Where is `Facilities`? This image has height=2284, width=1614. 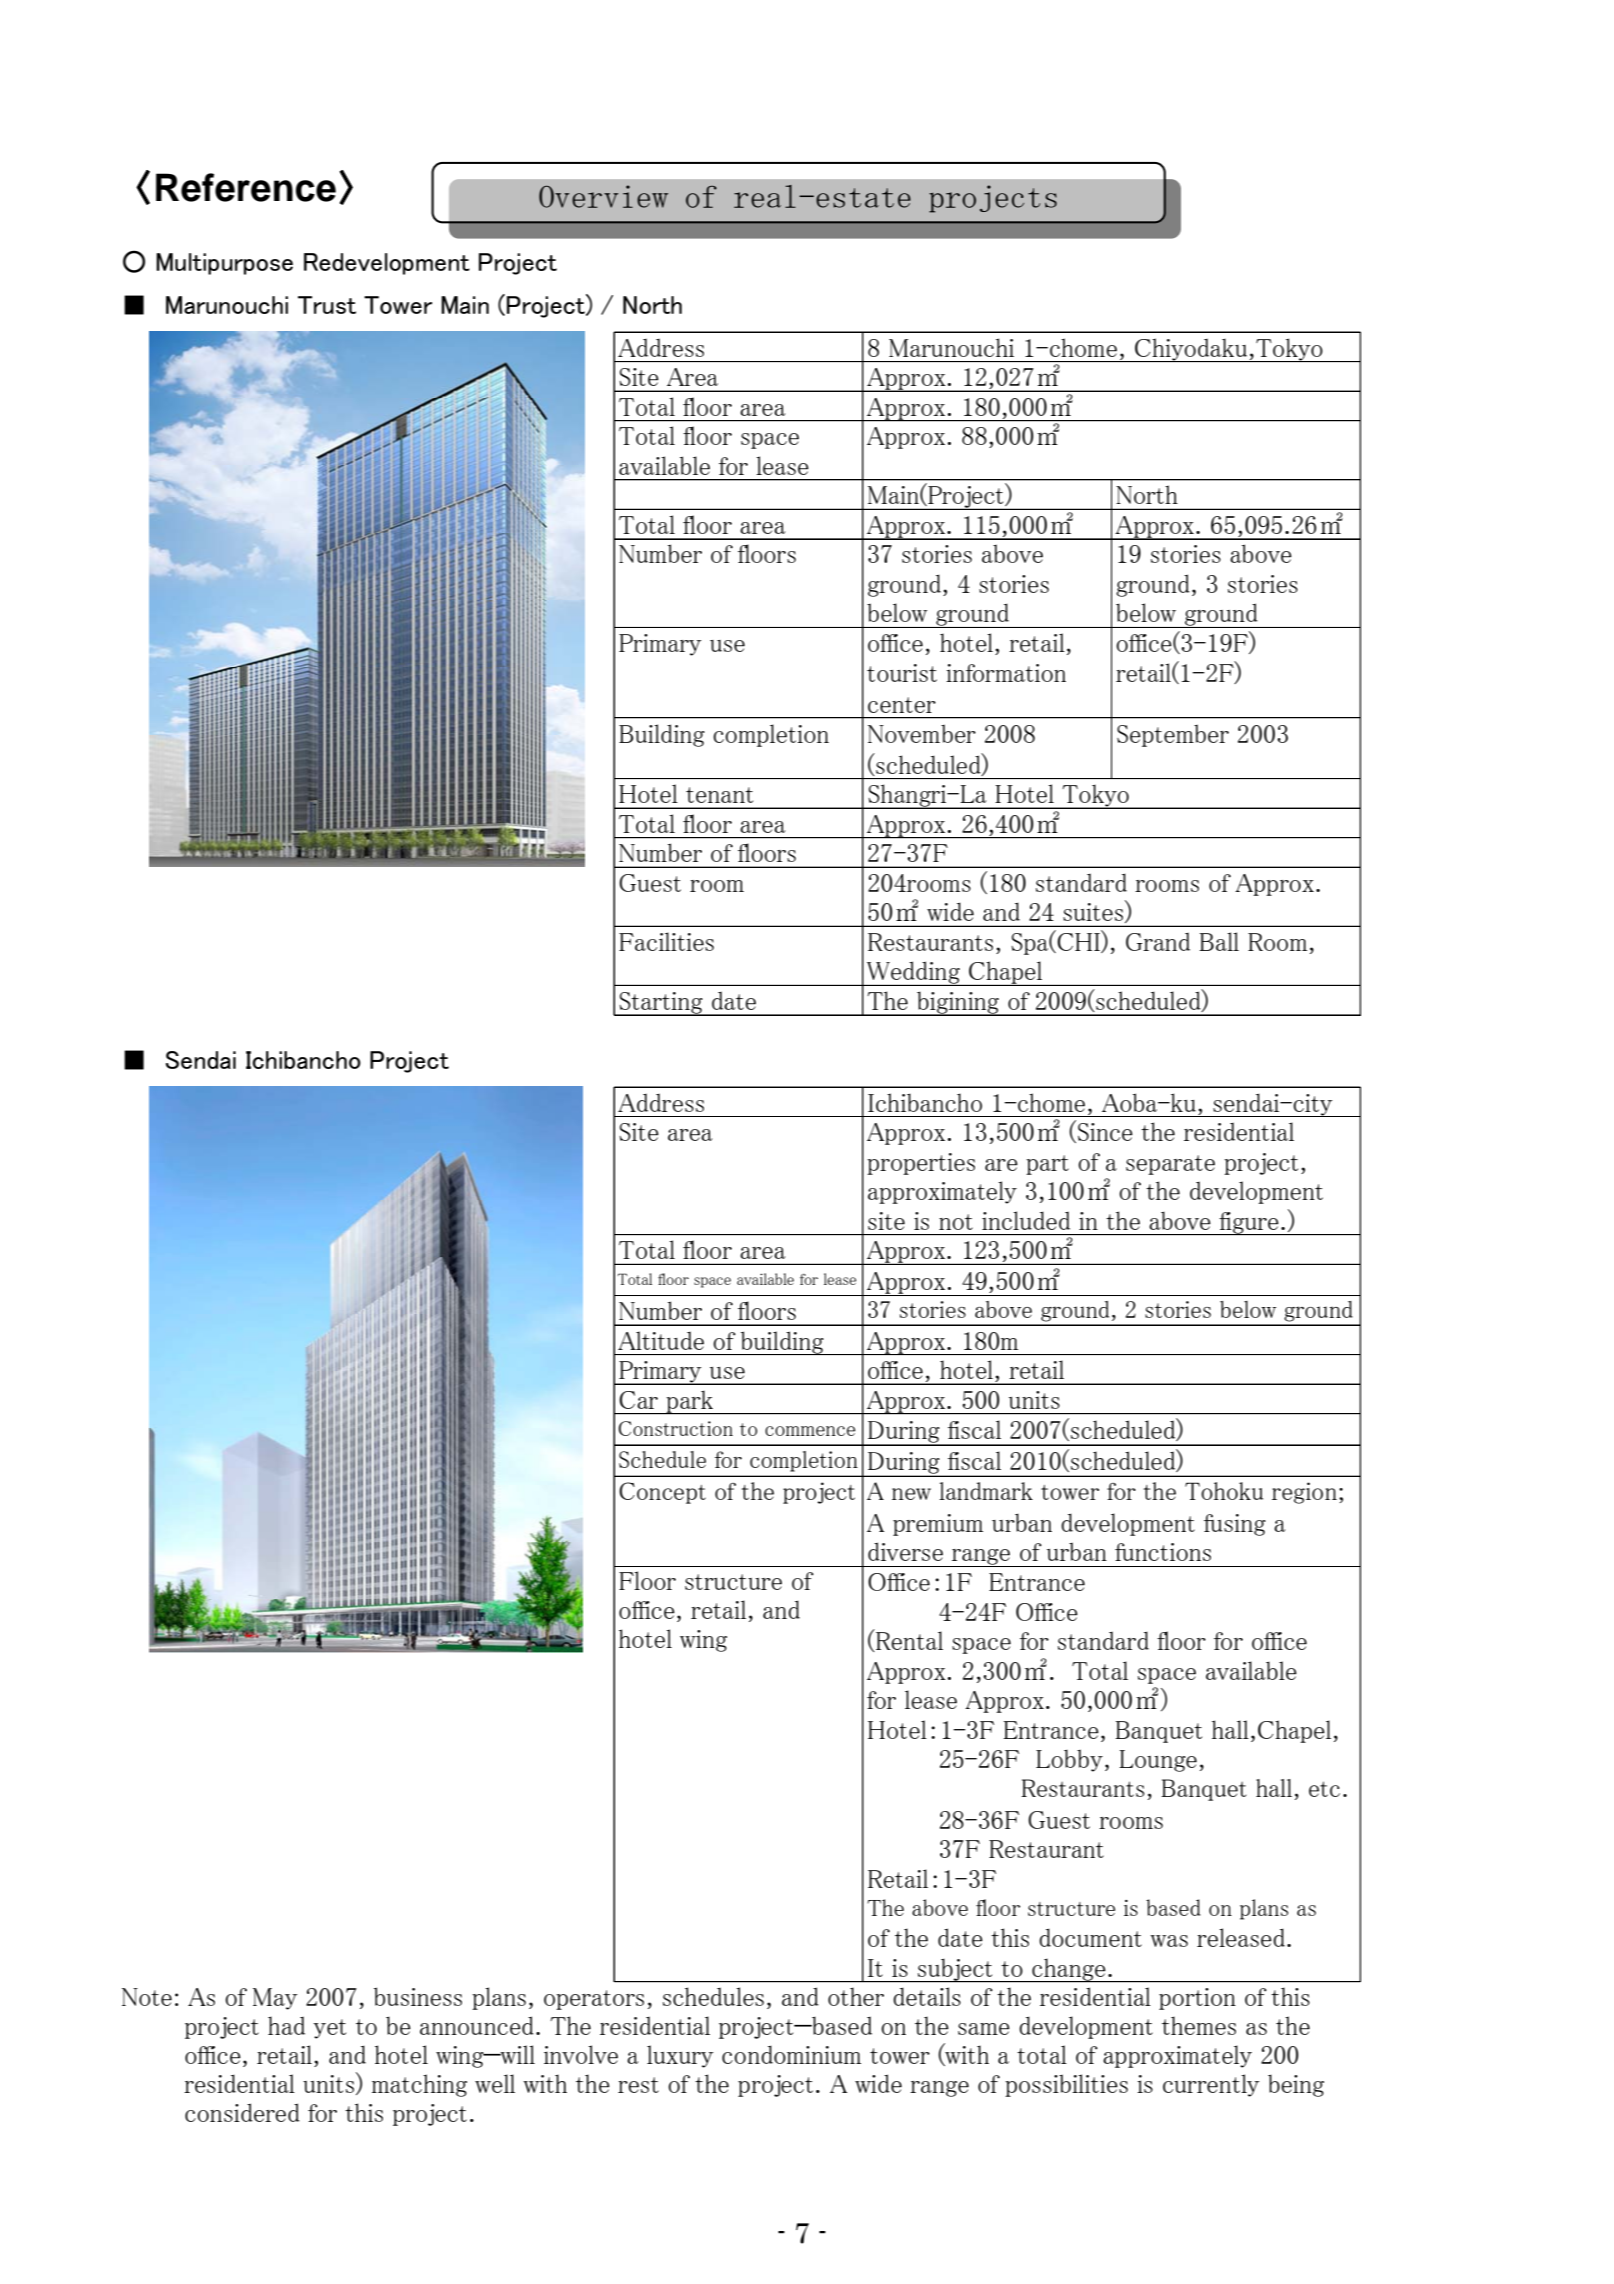
Facilities is located at coordinates (666, 941).
